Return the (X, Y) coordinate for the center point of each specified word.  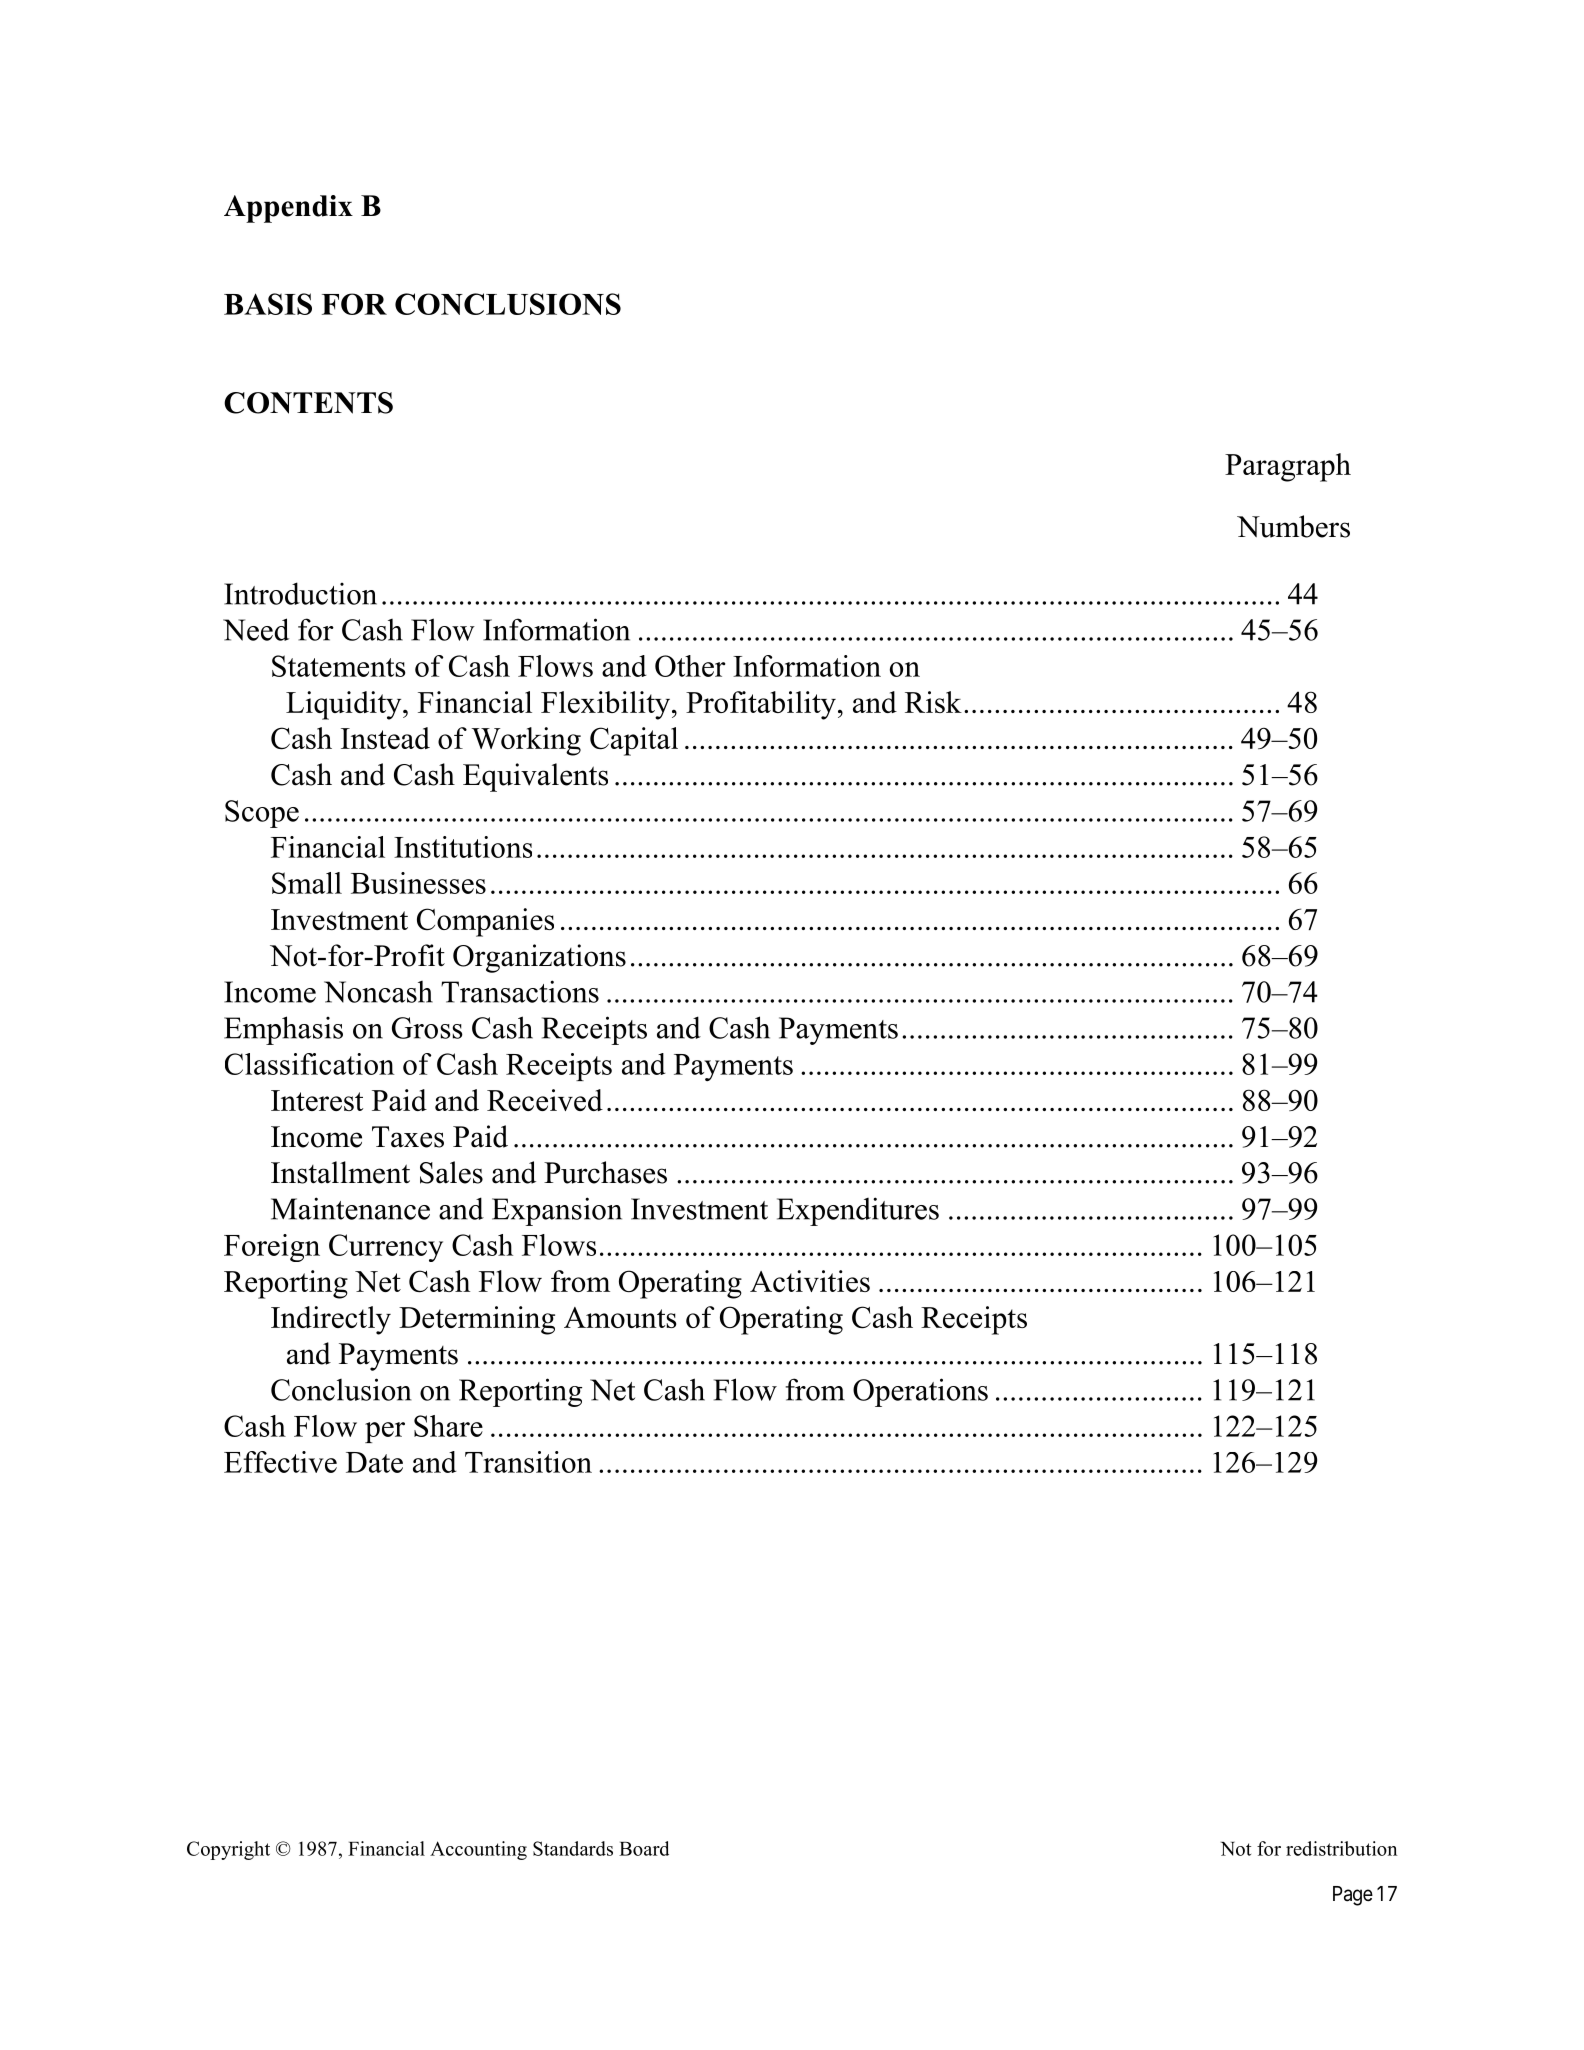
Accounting (478, 1850)
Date (374, 1462)
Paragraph (1288, 467)
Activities (810, 1281)
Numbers (1293, 526)
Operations (920, 1392)
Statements (339, 666)
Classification (310, 1064)
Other (690, 666)
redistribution (1341, 1848)
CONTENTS (308, 403)
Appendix (288, 209)
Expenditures (858, 1211)
